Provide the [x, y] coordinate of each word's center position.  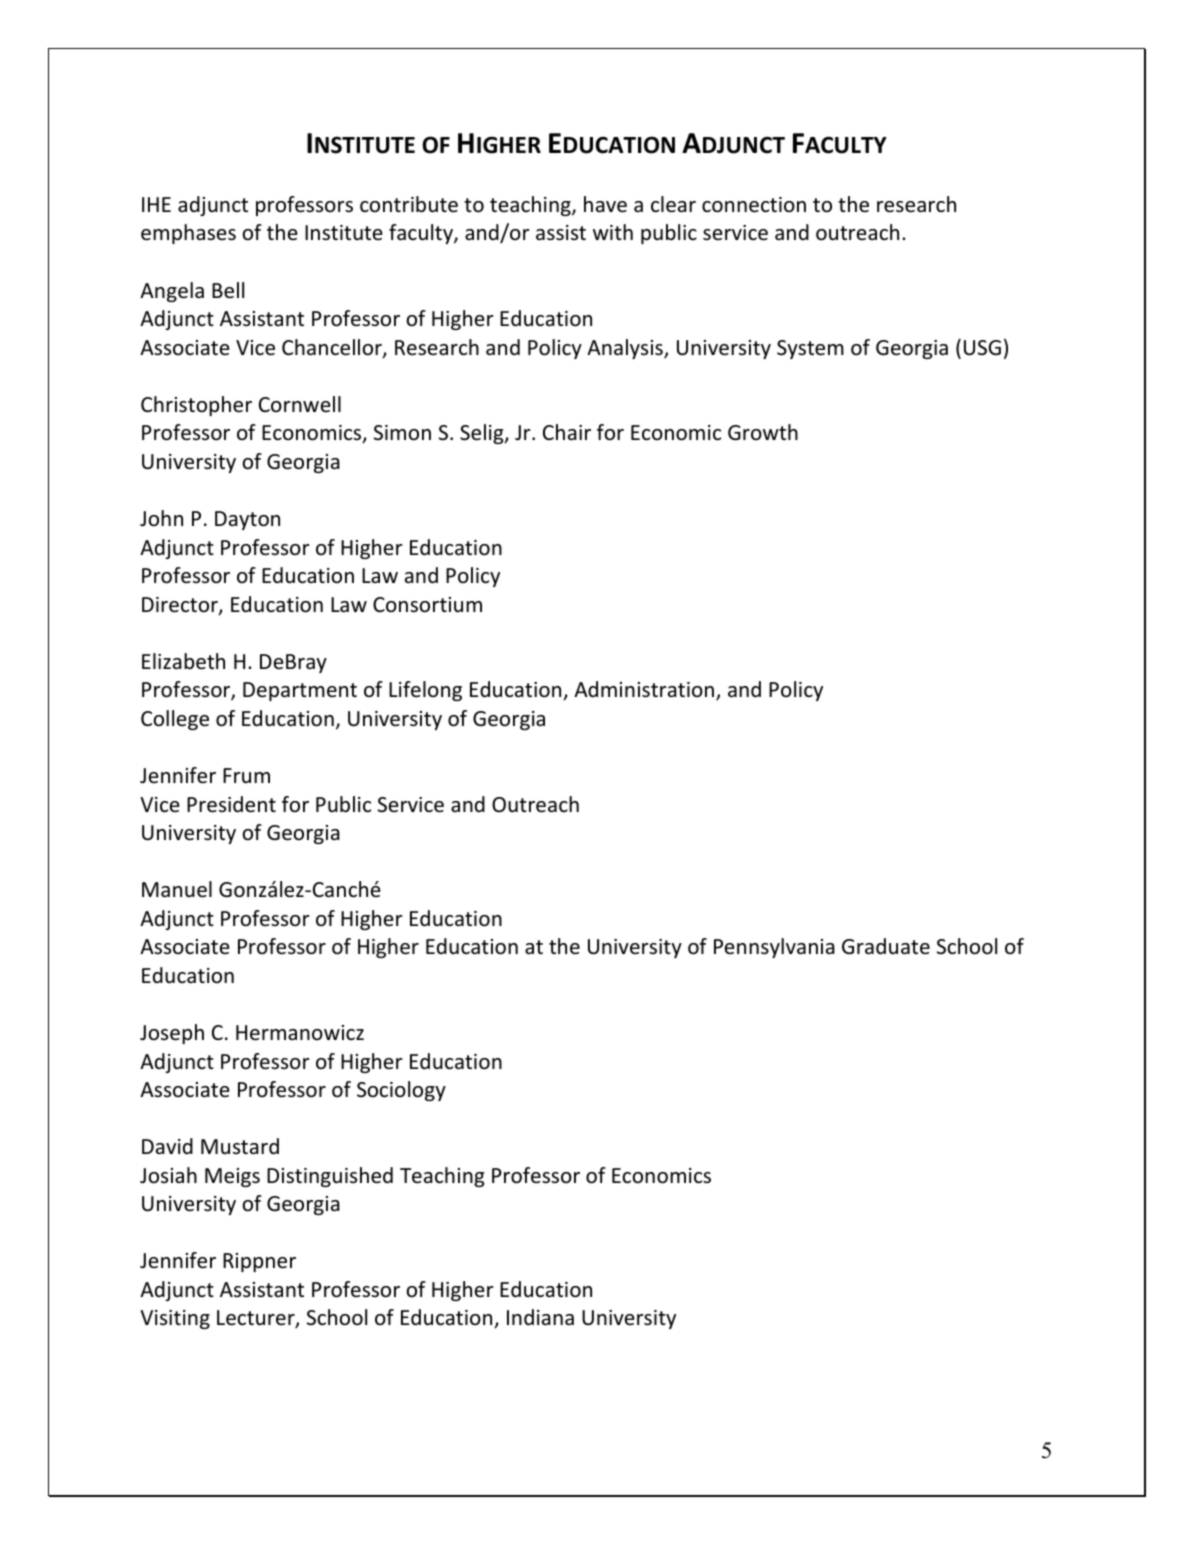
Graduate [886, 946]
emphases [188, 234]
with [613, 232]
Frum [246, 775]
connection [754, 205]
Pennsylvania [774, 948]
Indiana [540, 1317]
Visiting [175, 1319]
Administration [644, 689]
